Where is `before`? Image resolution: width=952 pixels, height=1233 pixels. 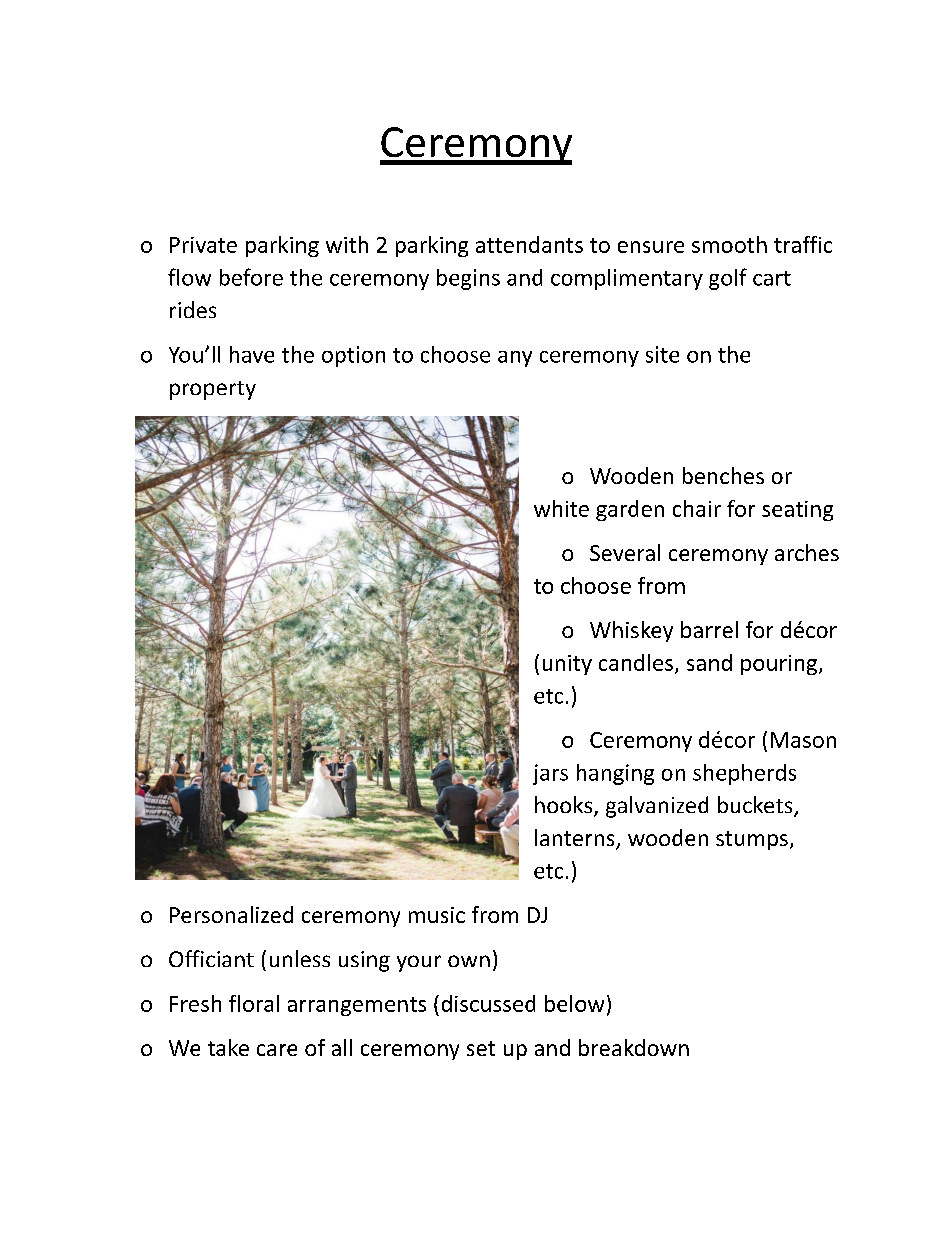
before is located at coordinates (251, 277).
